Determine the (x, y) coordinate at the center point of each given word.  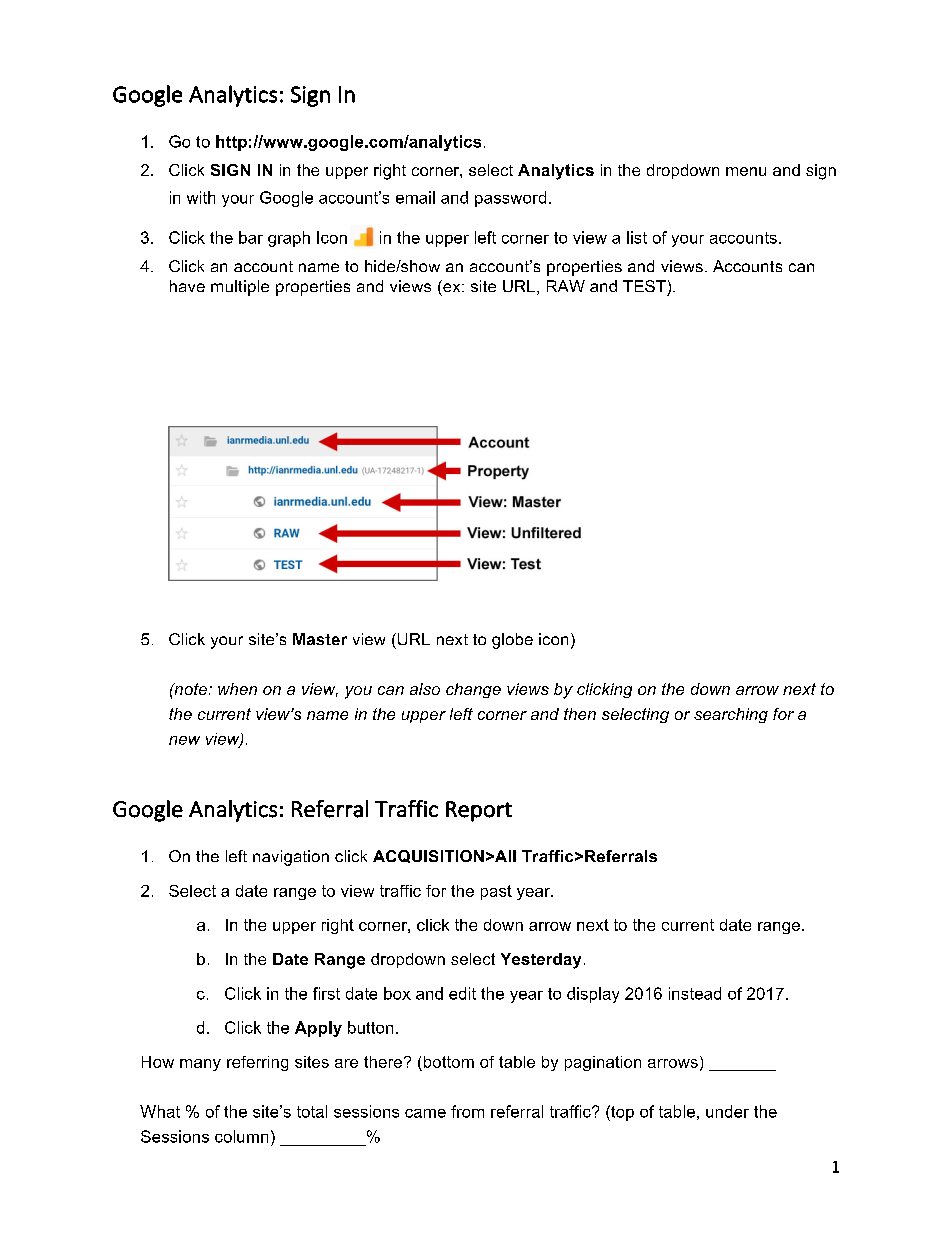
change (473, 690)
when (237, 689)
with (201, 197)
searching (731, 715)
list (637, 237)
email (415, 197)
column (241, 1136)
